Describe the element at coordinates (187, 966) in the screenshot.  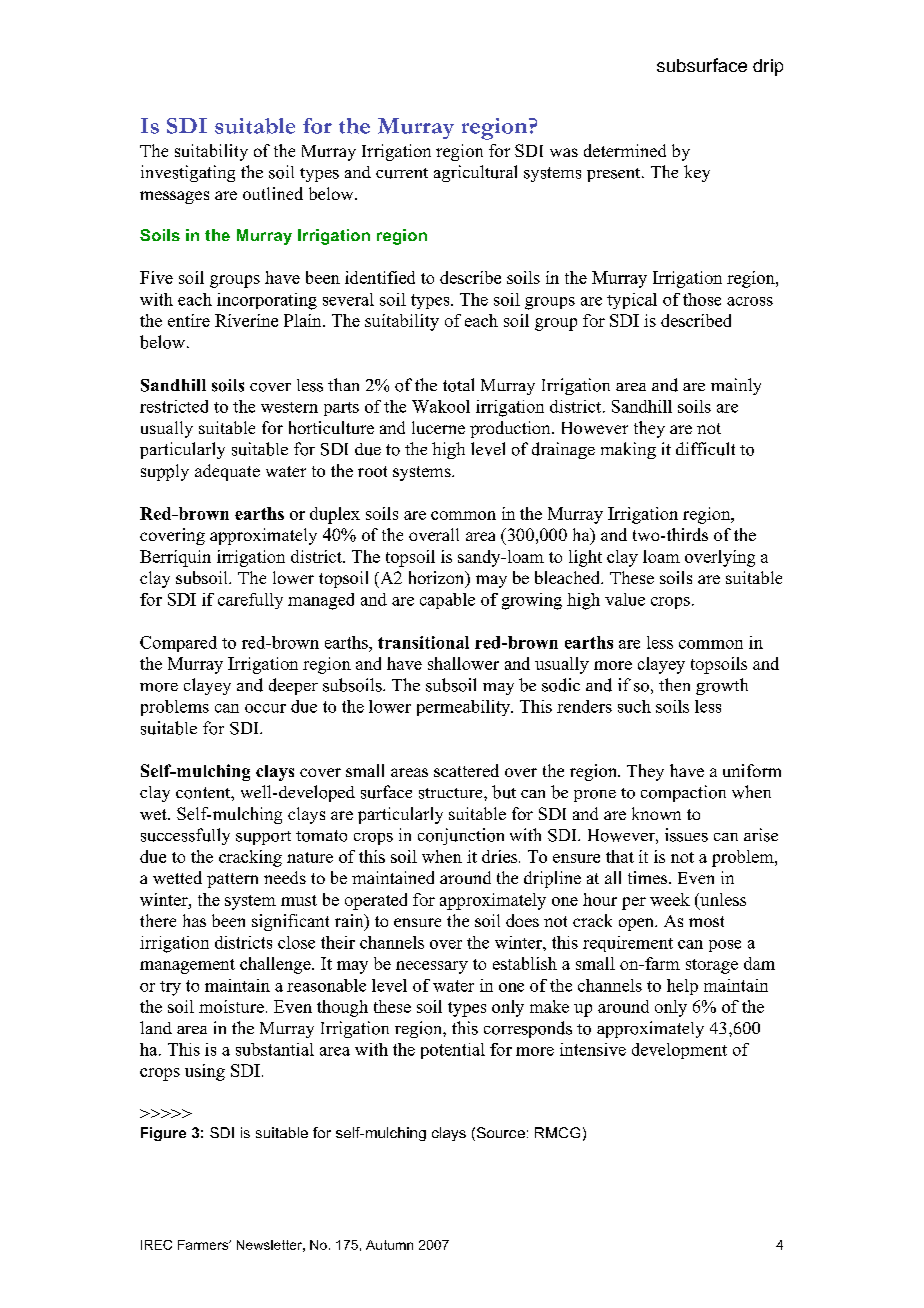
I see `management` at that location.
